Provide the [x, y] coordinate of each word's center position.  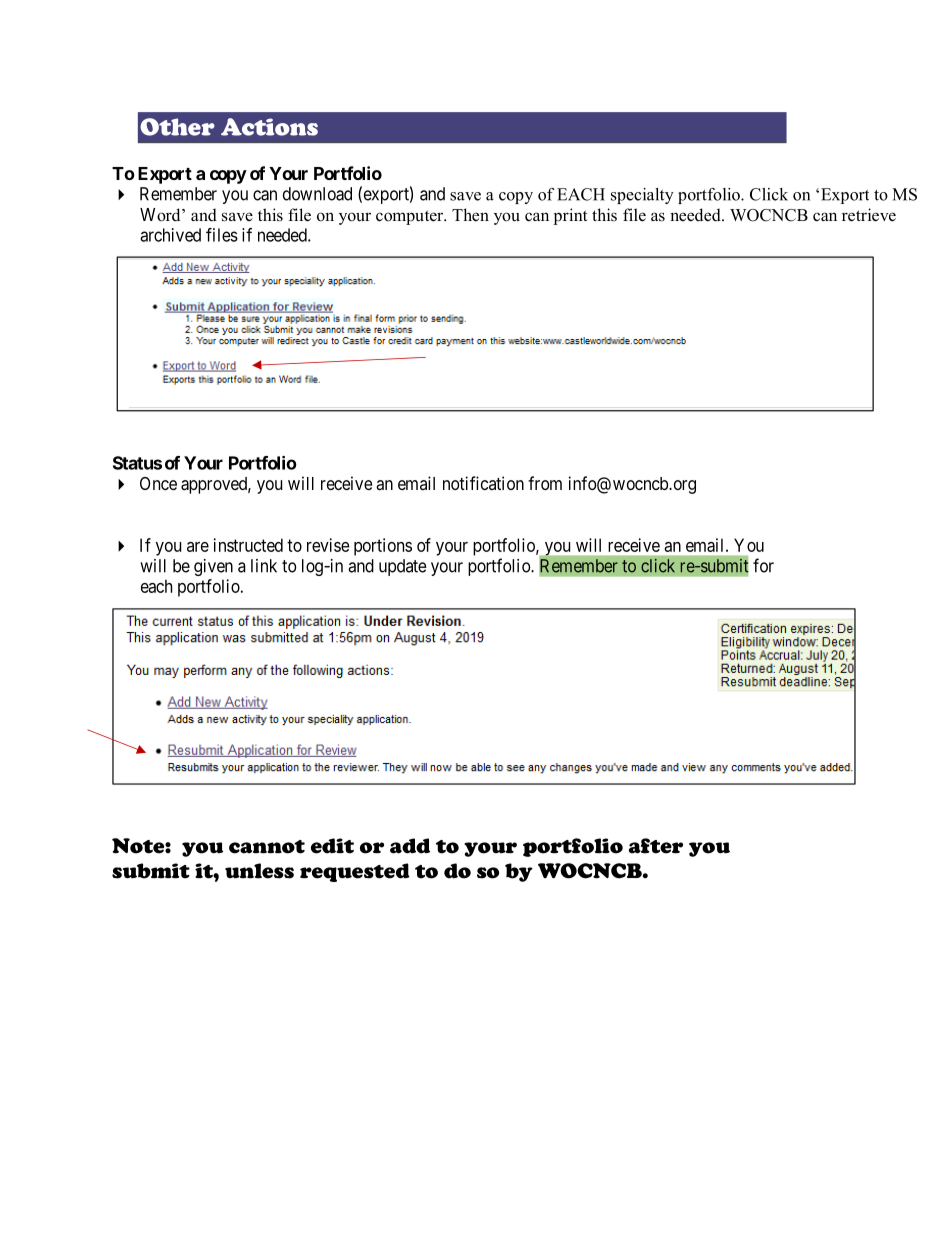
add [410, 846]
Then [470, 215]
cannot [267, 847]
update [403, 567]
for [763, 565]
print [570, 216]
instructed [248, 545]
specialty [642, 196]
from [545, 483]
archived [170, 235]
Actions [269, 127]
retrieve [869, 215]
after [656, 846]
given [213, 567]
